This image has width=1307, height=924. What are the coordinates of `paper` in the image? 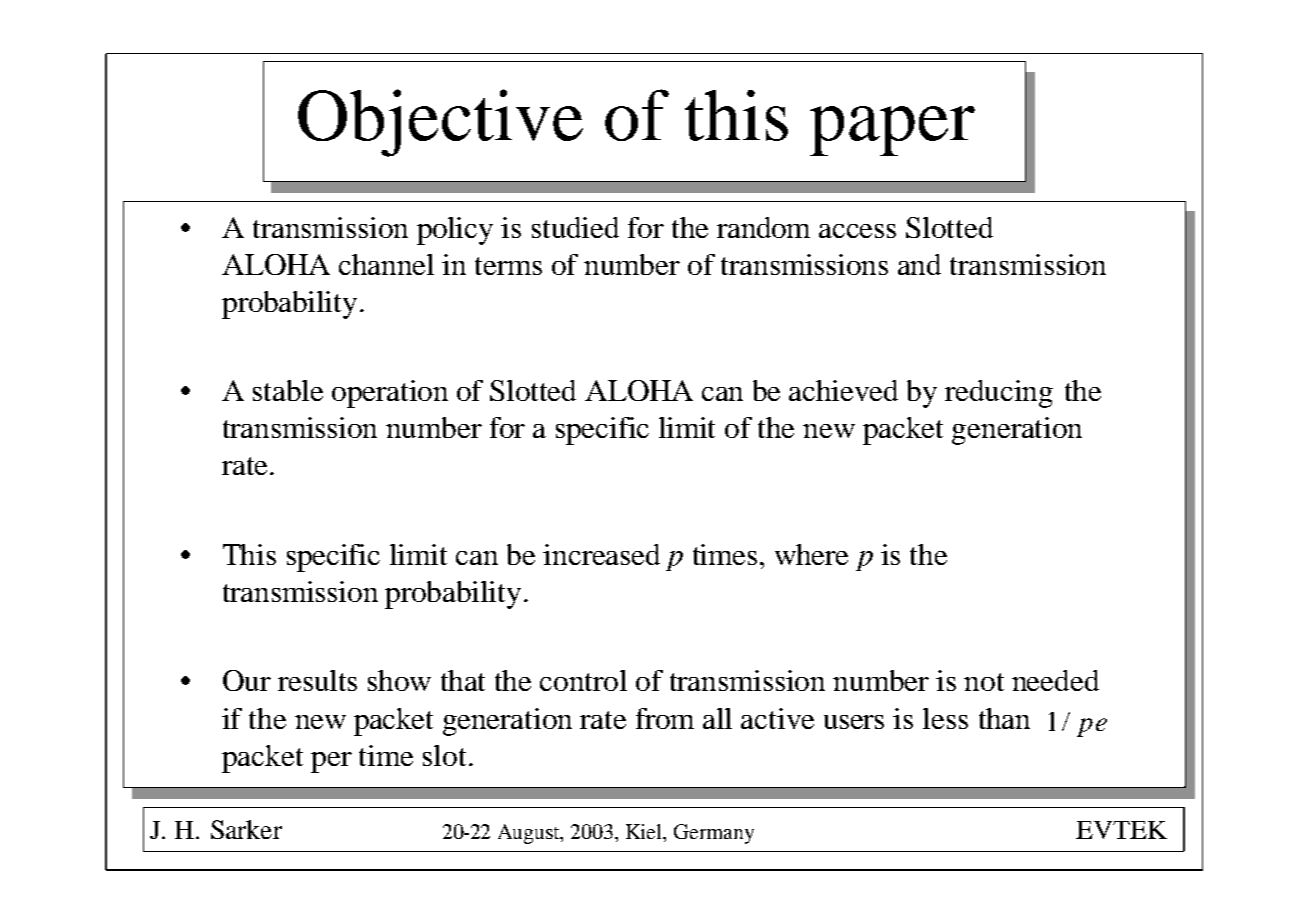 It's located at (892, 131).
